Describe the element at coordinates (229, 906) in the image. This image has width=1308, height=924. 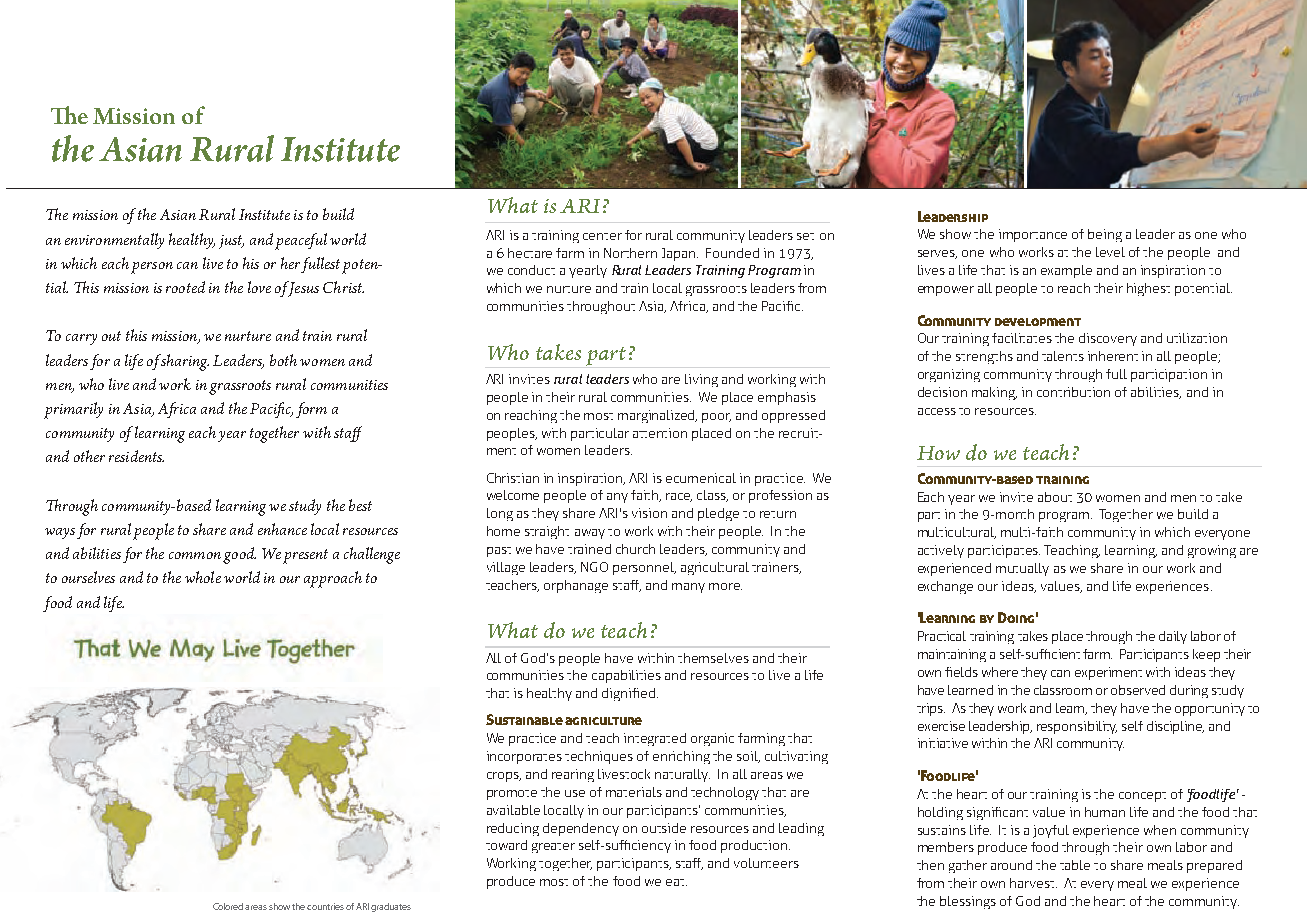
I see `Colored` at that location.
